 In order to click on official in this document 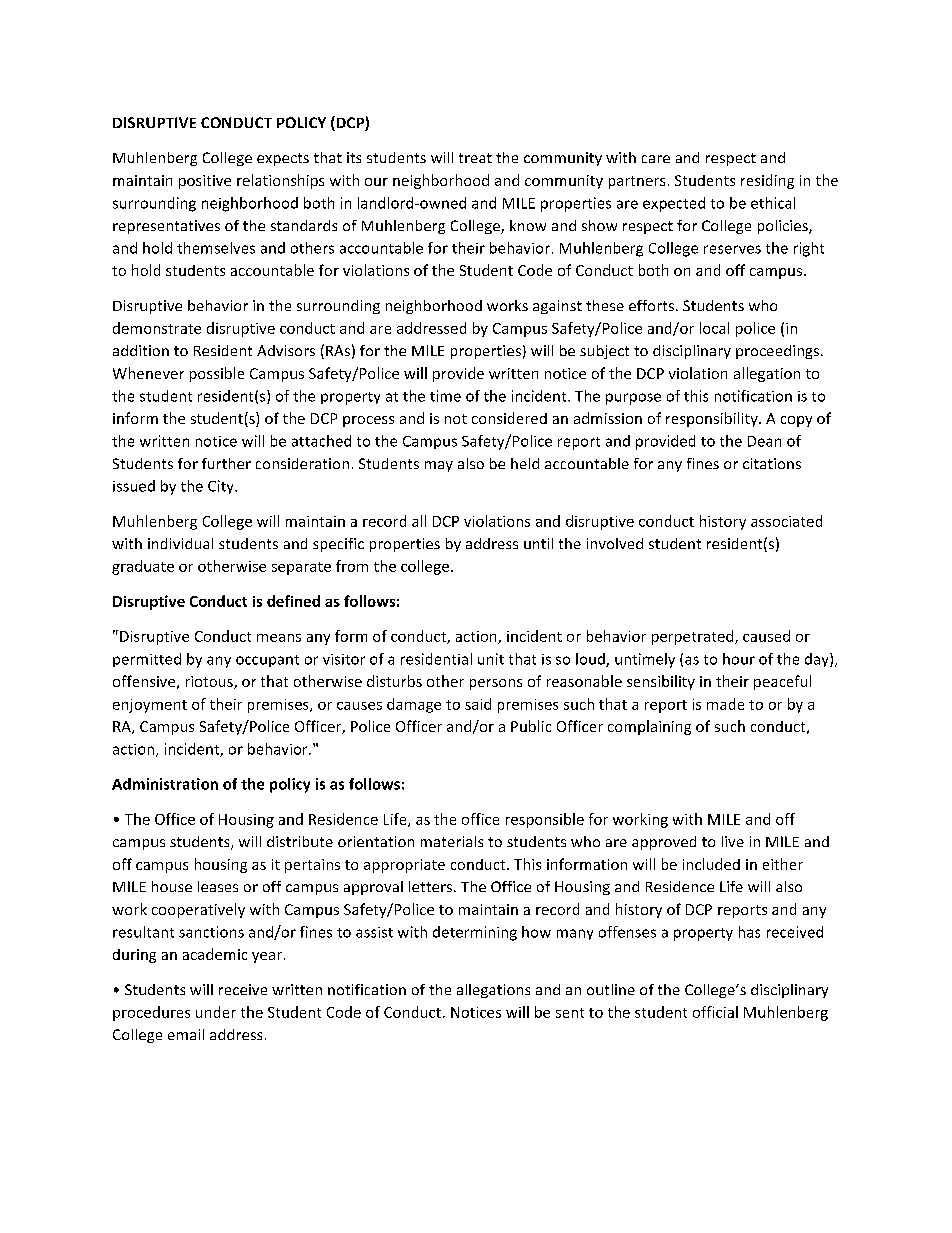, I will do `click(715, 1012)`.
